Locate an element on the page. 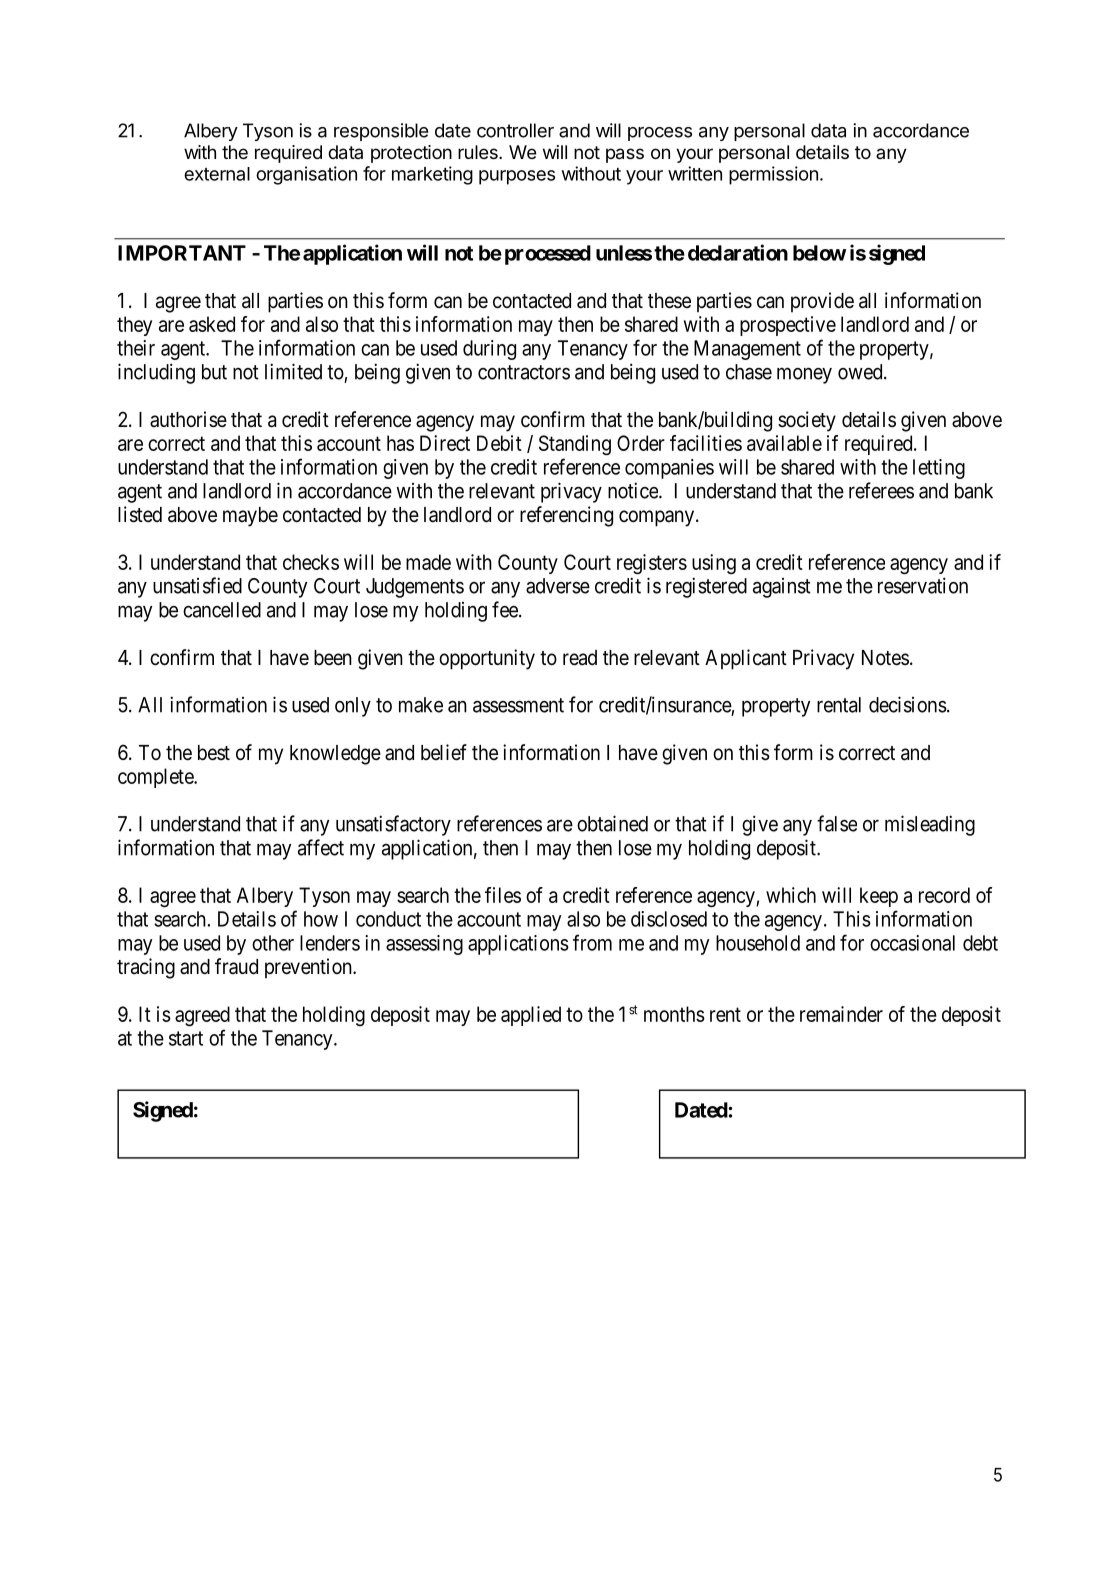 The height and width of the document is (1583, 1119). but is located at coordinates (214, 372).
